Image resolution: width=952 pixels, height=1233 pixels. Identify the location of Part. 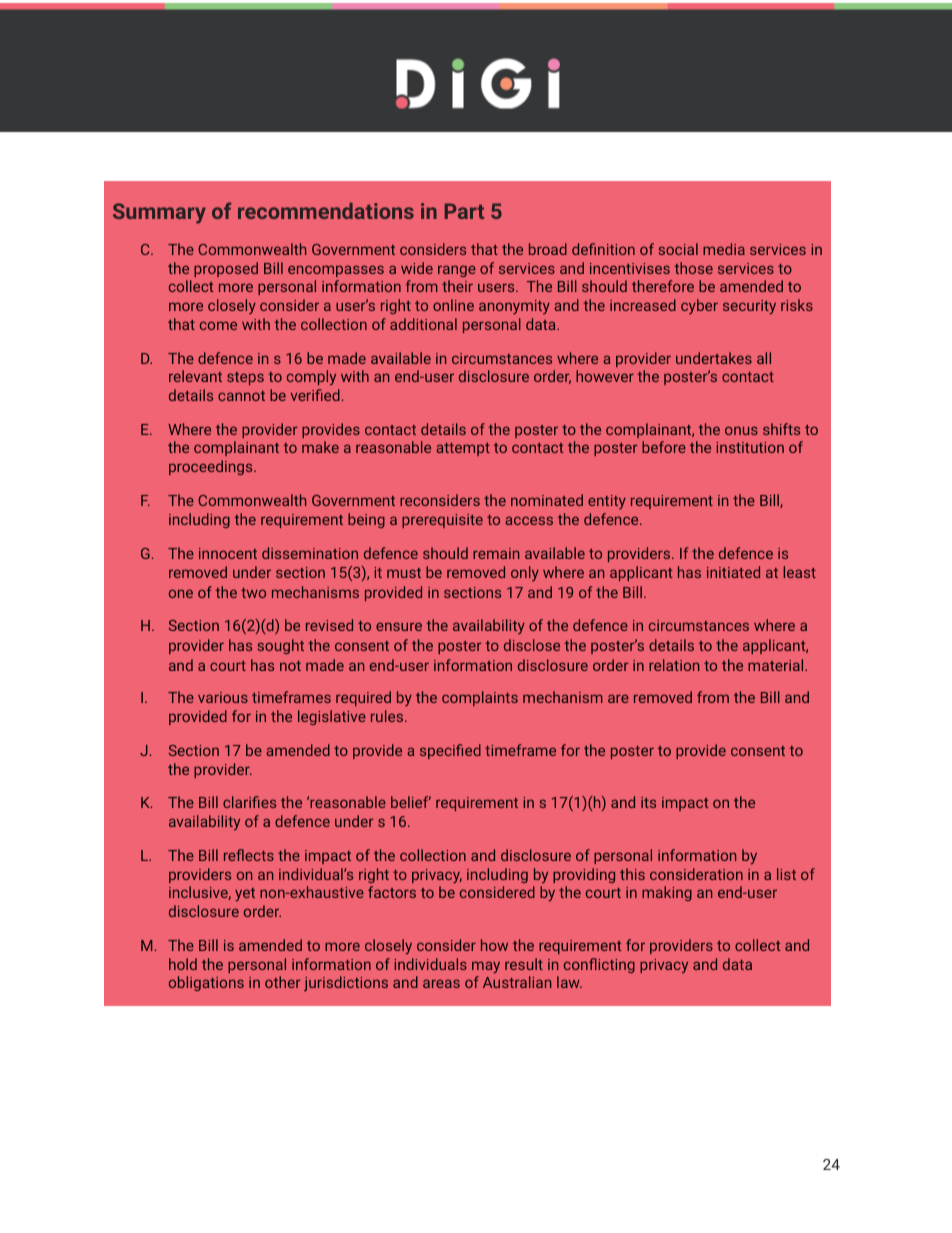
(464, 211).
